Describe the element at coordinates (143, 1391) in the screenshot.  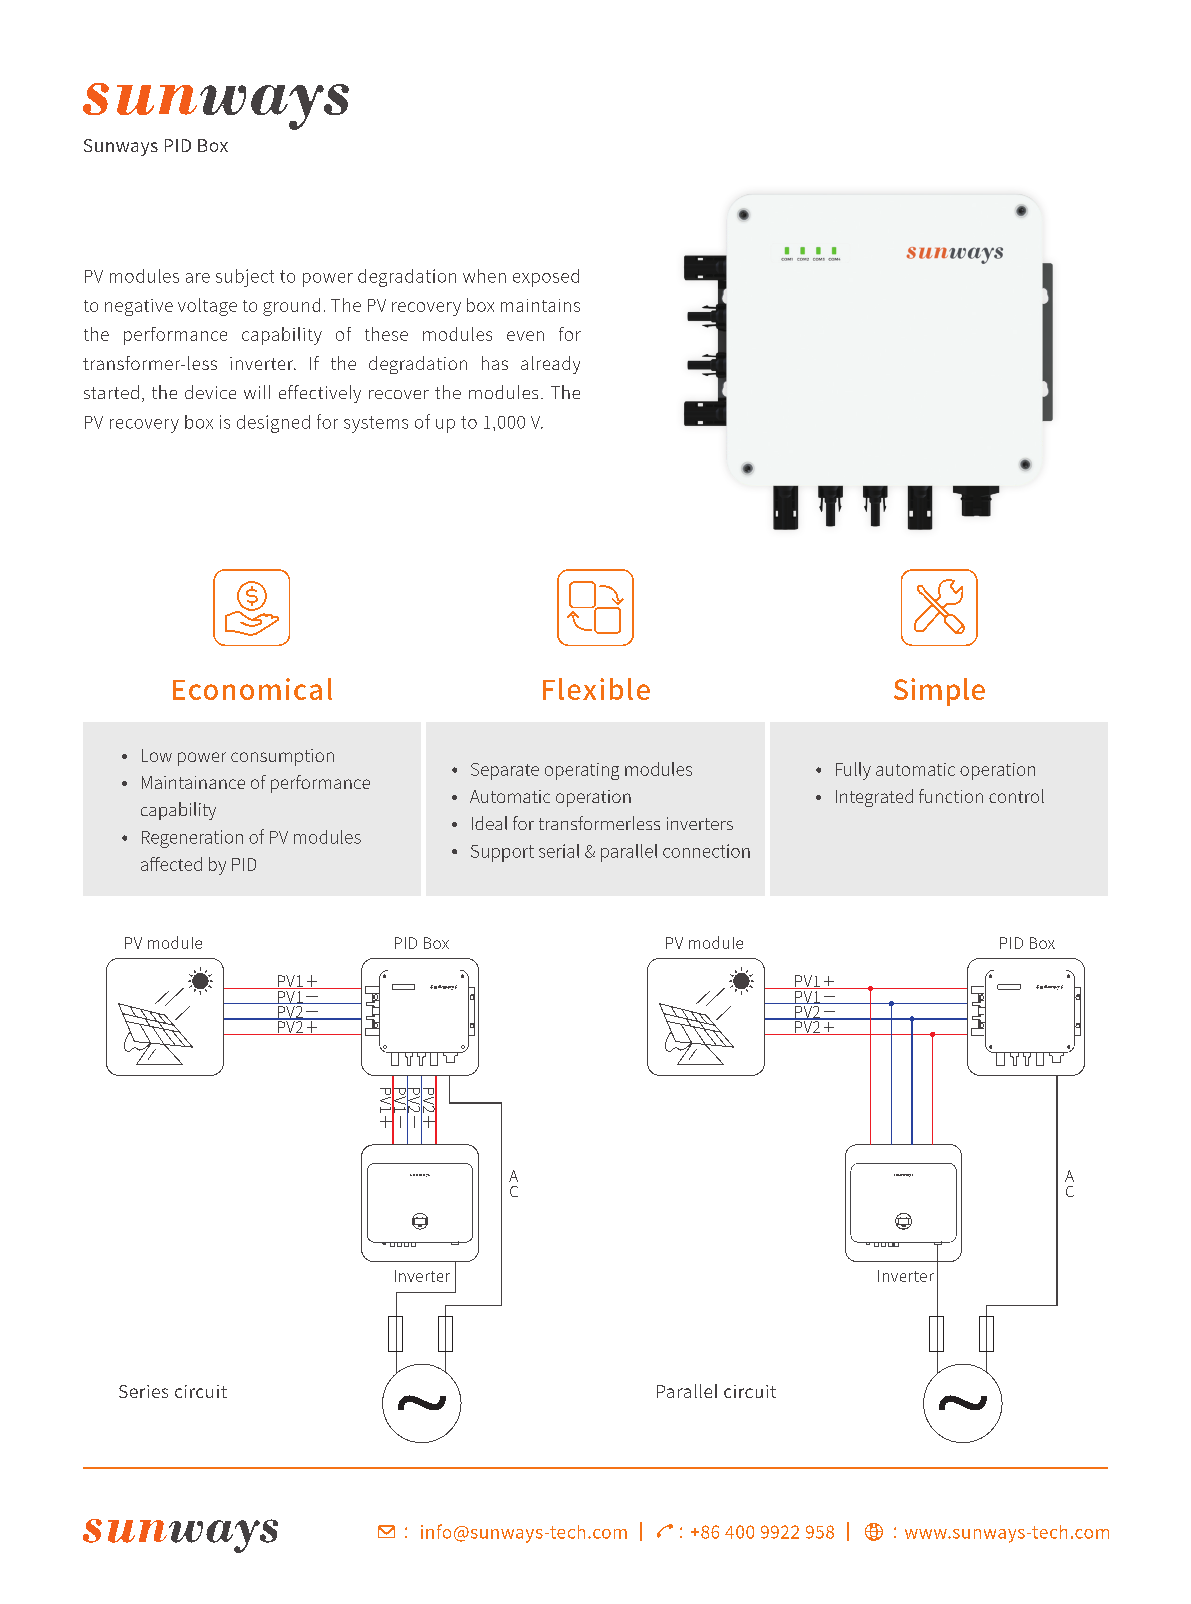
I see `Series` at that location.
